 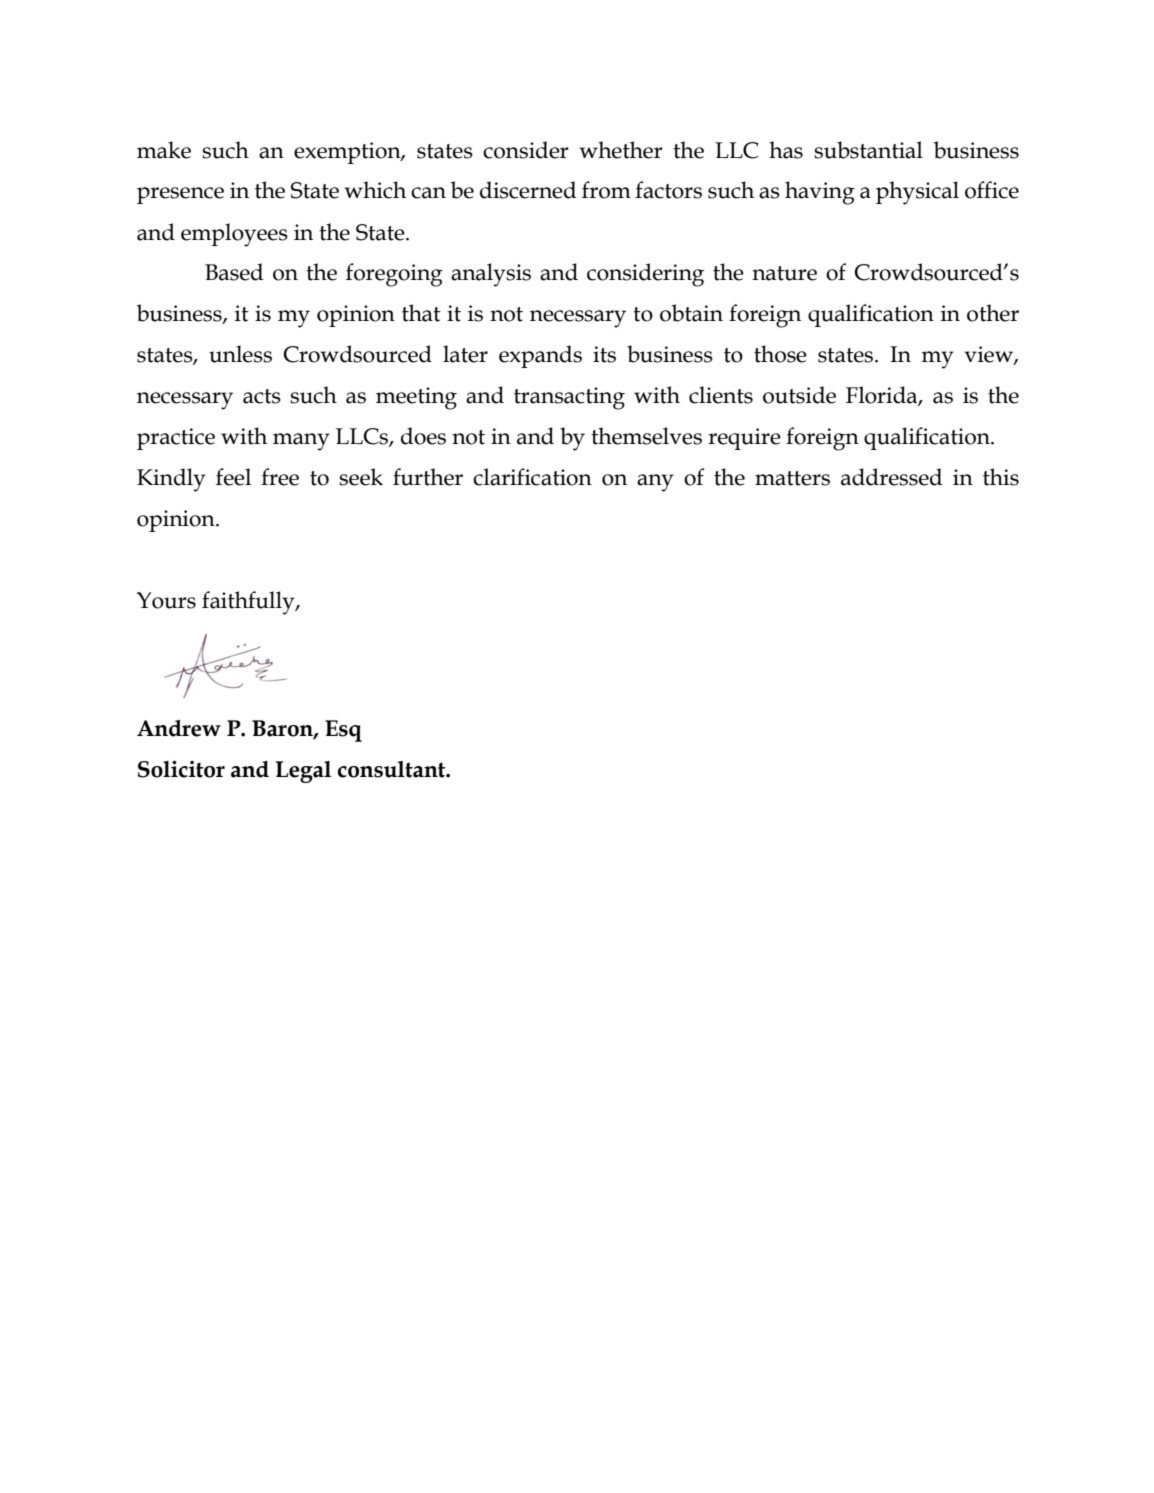 What do you see at coordinates (792, 478) in the page?
I see `matters` at bounding box center [792, 478].
